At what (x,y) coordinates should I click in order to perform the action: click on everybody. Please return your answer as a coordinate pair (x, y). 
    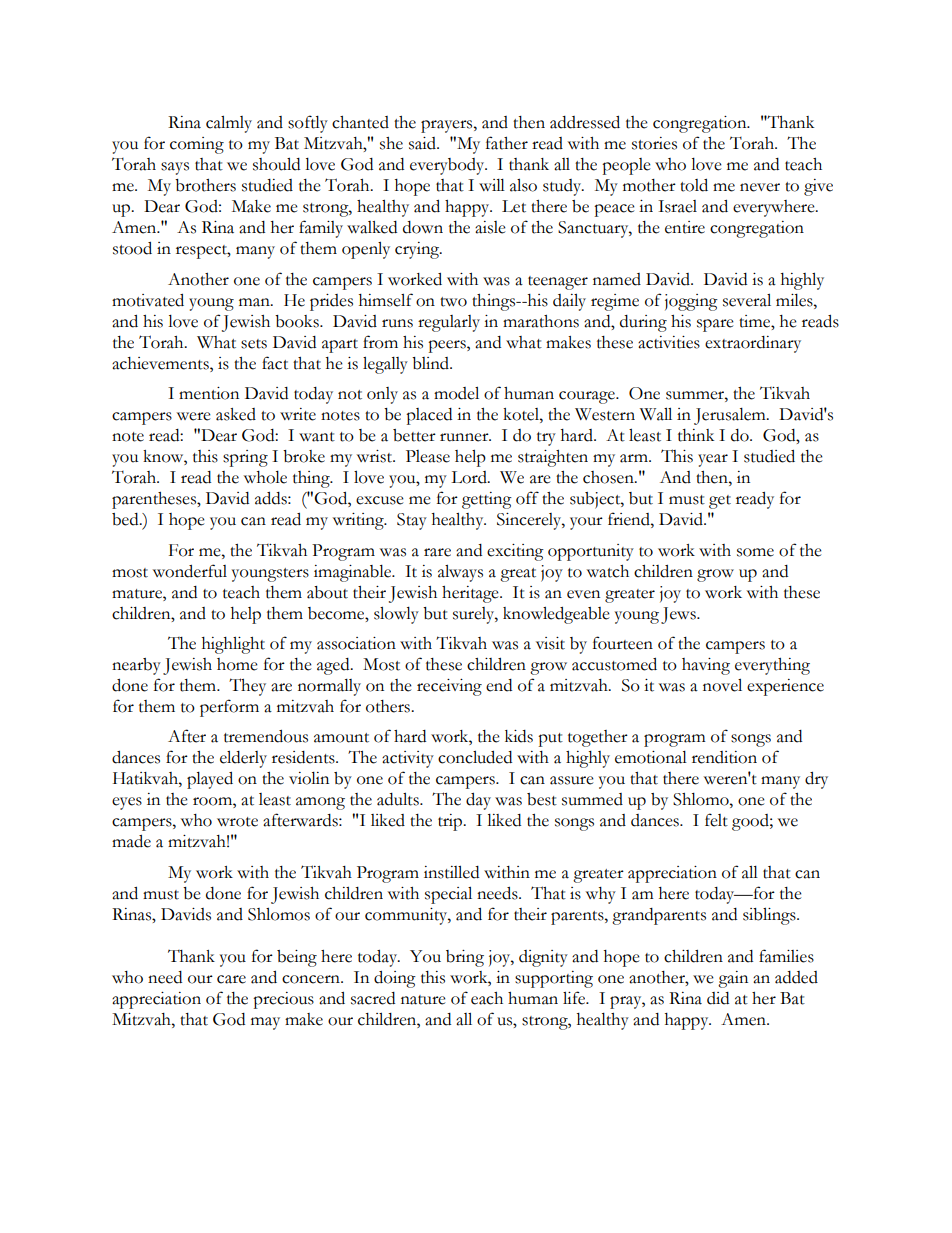
    Looking at the image, I should click on (448, 166).
